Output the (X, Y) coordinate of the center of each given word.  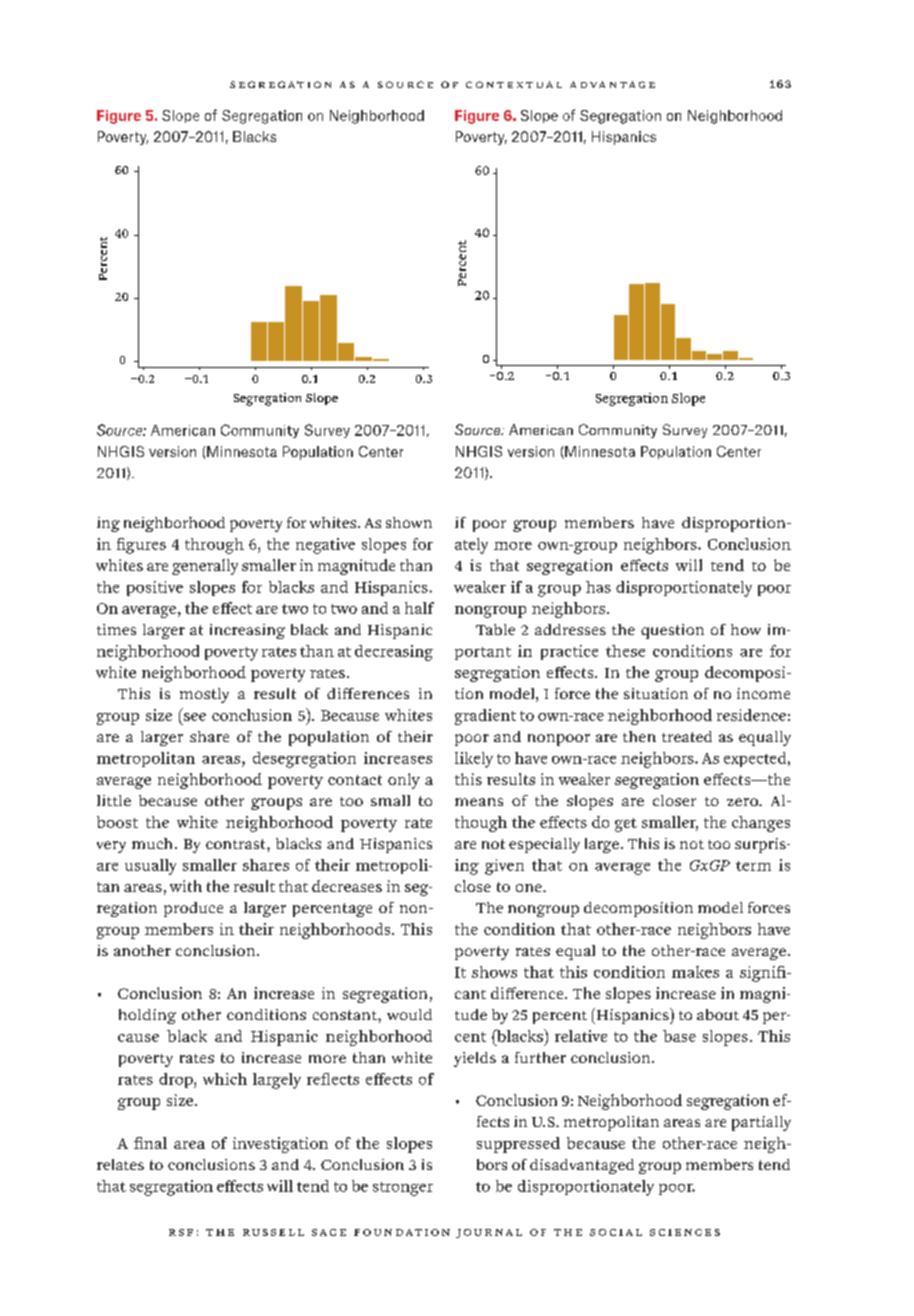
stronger (403, 1189)
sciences (685, 1232)
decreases (347, 886)
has (598, 587)
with (186, 886)
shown (409, 522)
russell (273, 1232)
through (214, 546)
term (753, 866)
